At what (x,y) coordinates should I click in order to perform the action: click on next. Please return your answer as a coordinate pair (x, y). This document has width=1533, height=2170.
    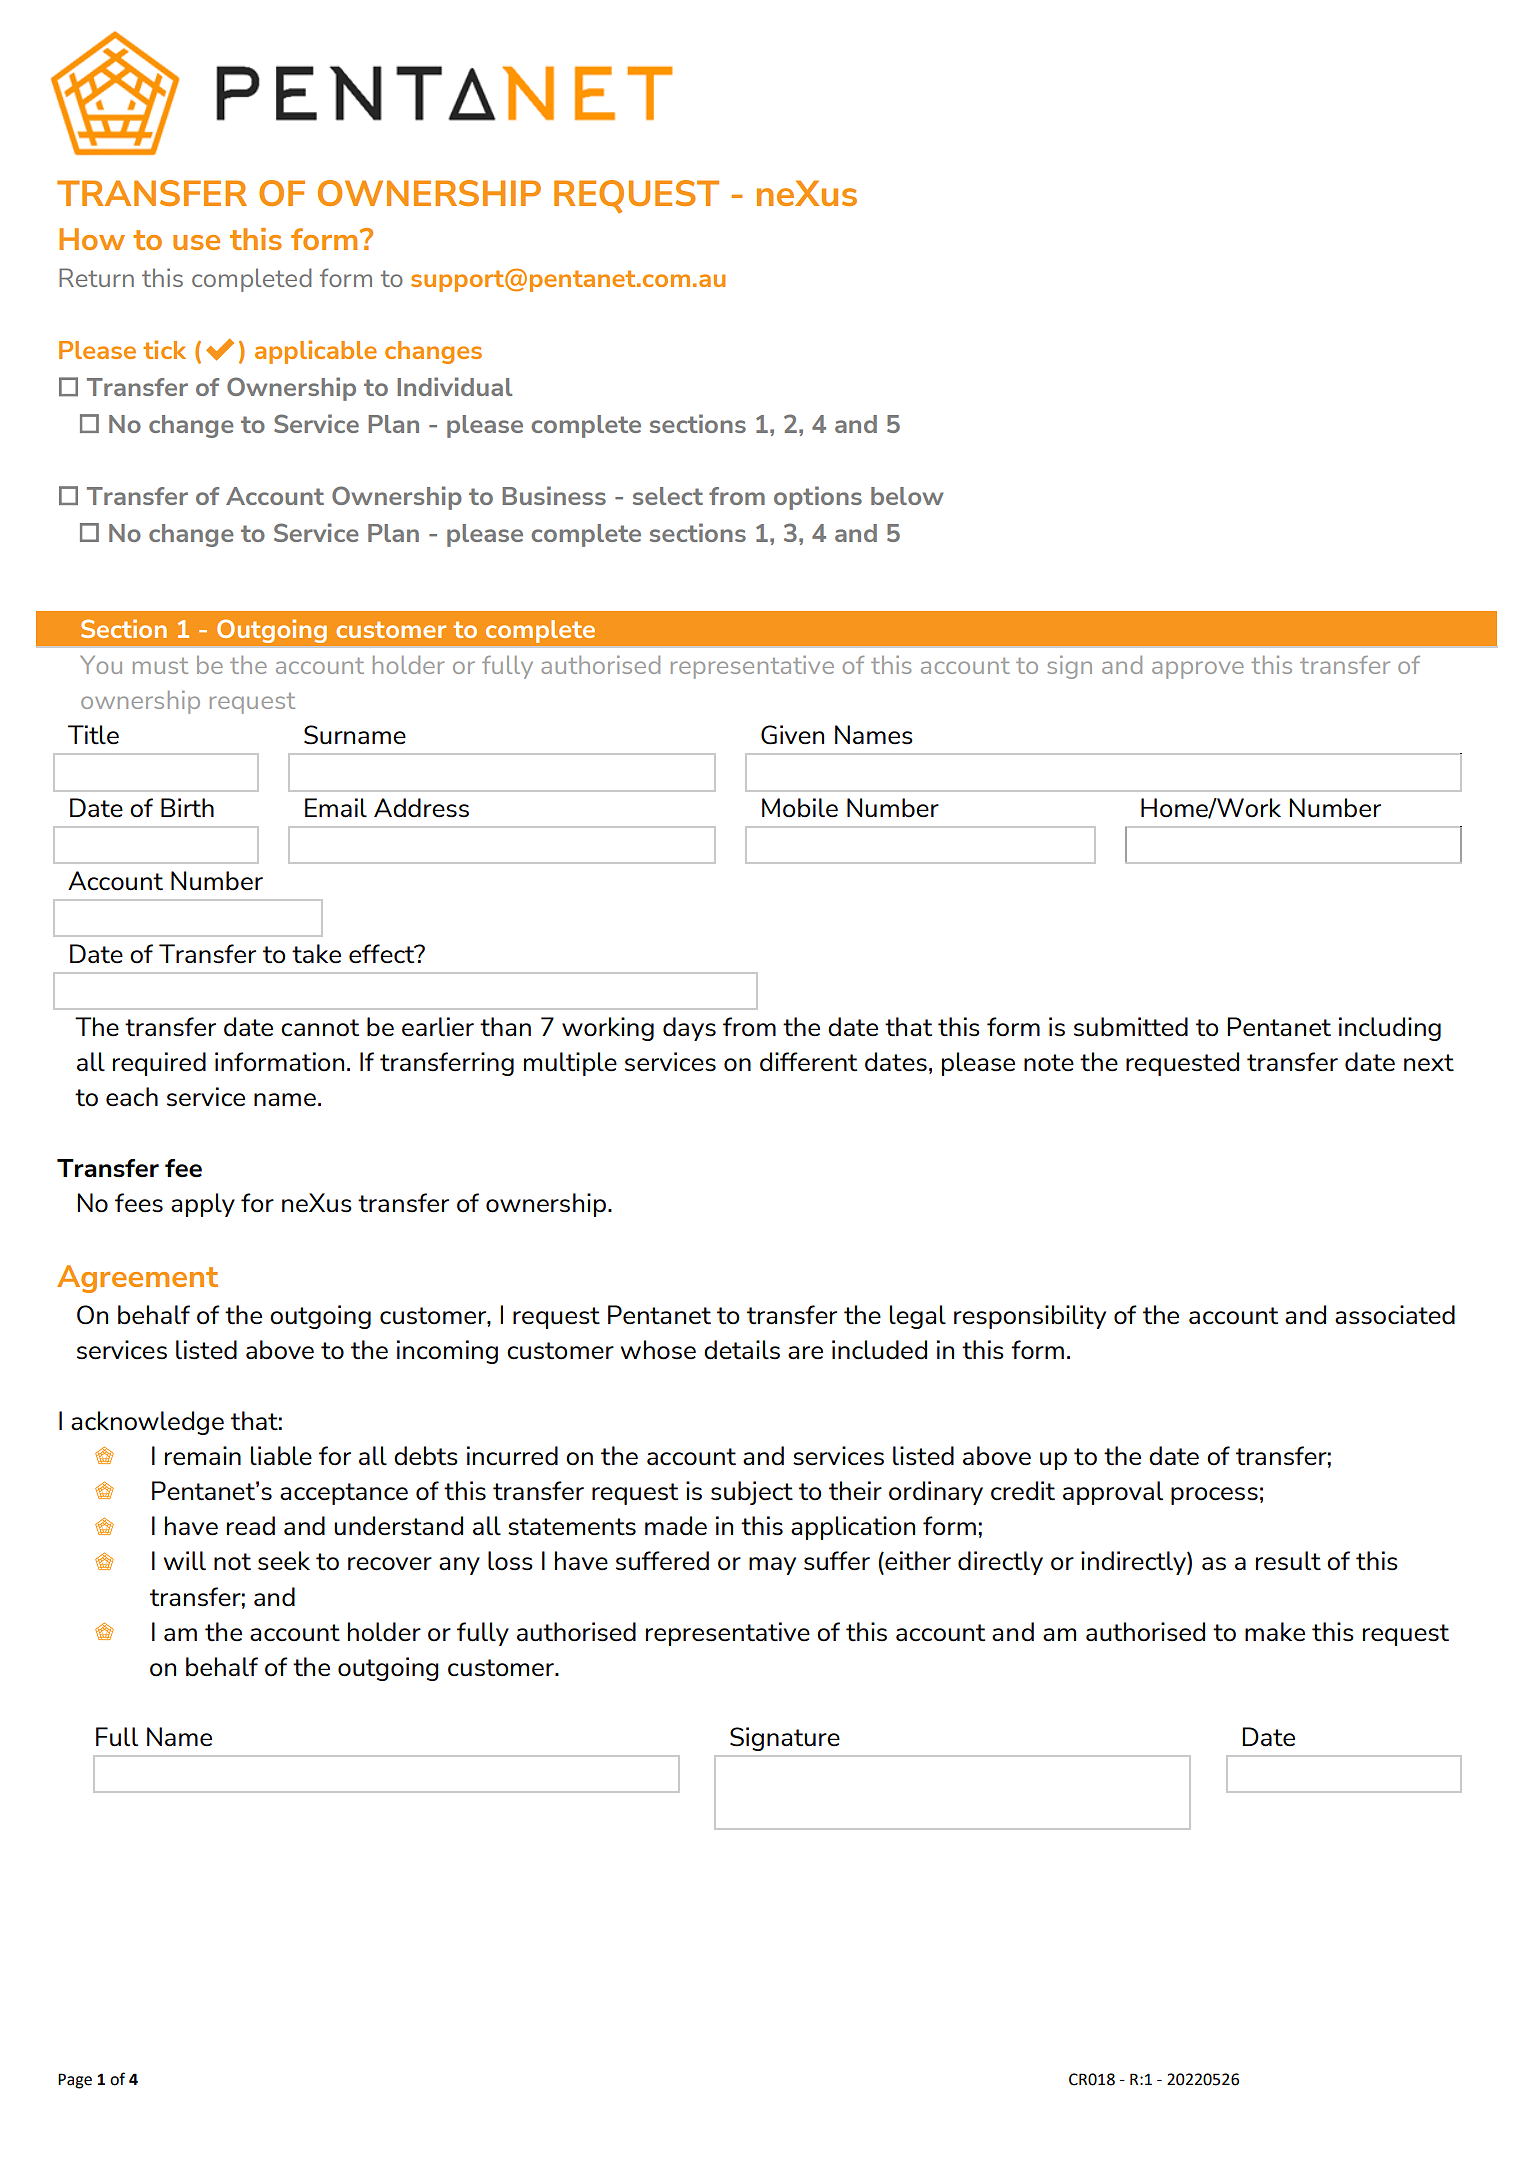
    Looking at the image, I should click on (1429, 1063).
